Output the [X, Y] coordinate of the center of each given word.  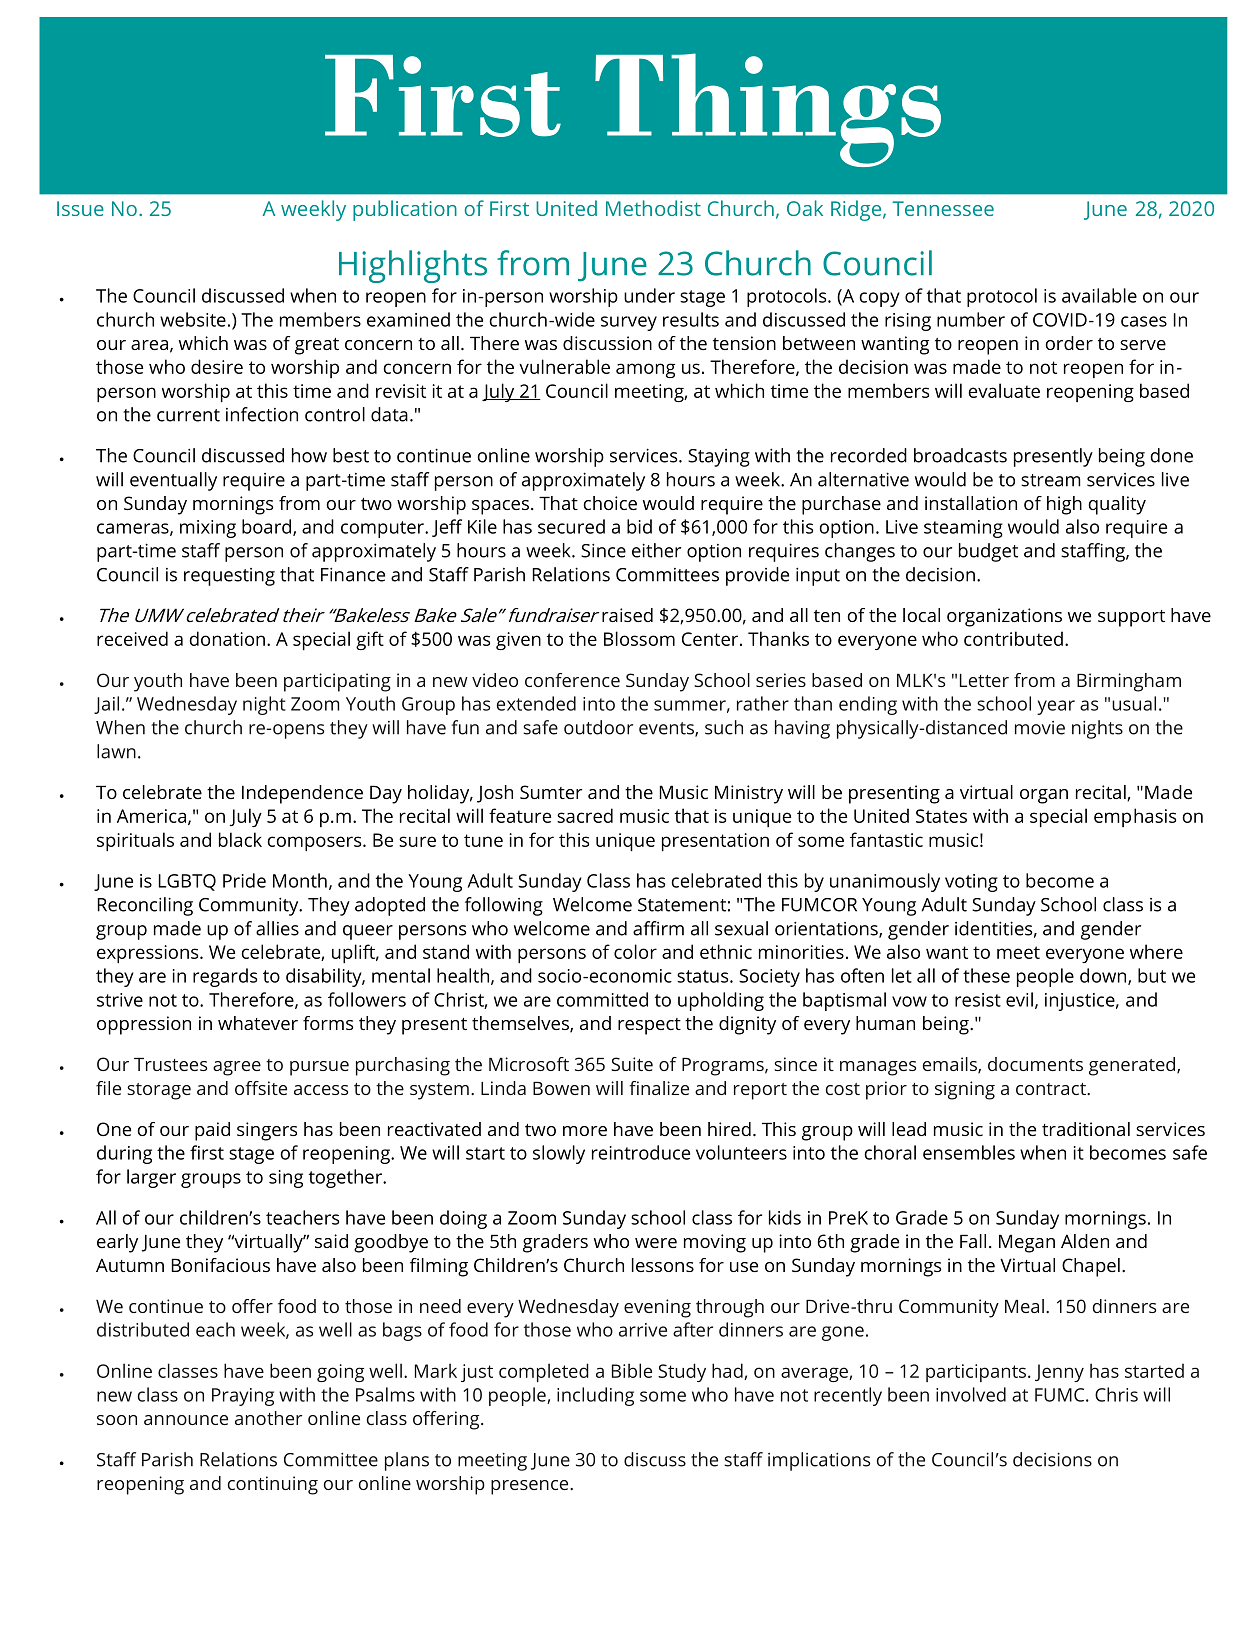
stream [1051, 480]
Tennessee [943, 208]
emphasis [1135, 817]
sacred [585, 815]
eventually [173, 481]
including [595, 1396]
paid [212, 1131]
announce [186, 1420]
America [151, 816]
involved [971, 1394]
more [585, 1131]
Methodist [653, 208]
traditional [1086, 1129]
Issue [80, 208]
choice [610, 503]
